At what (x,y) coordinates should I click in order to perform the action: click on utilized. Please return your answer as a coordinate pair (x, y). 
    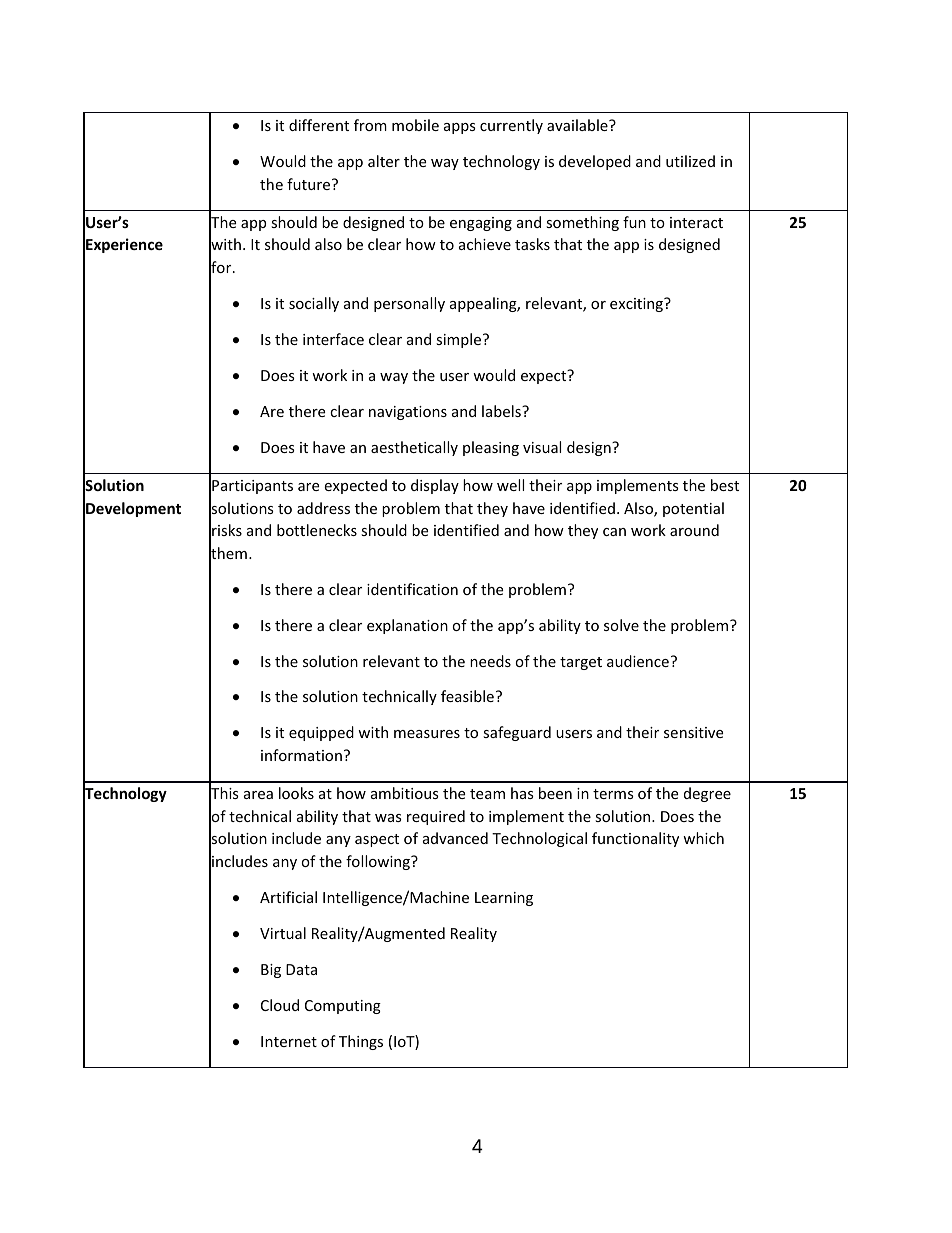
    Looking at the image, I should click on (690, 161).
